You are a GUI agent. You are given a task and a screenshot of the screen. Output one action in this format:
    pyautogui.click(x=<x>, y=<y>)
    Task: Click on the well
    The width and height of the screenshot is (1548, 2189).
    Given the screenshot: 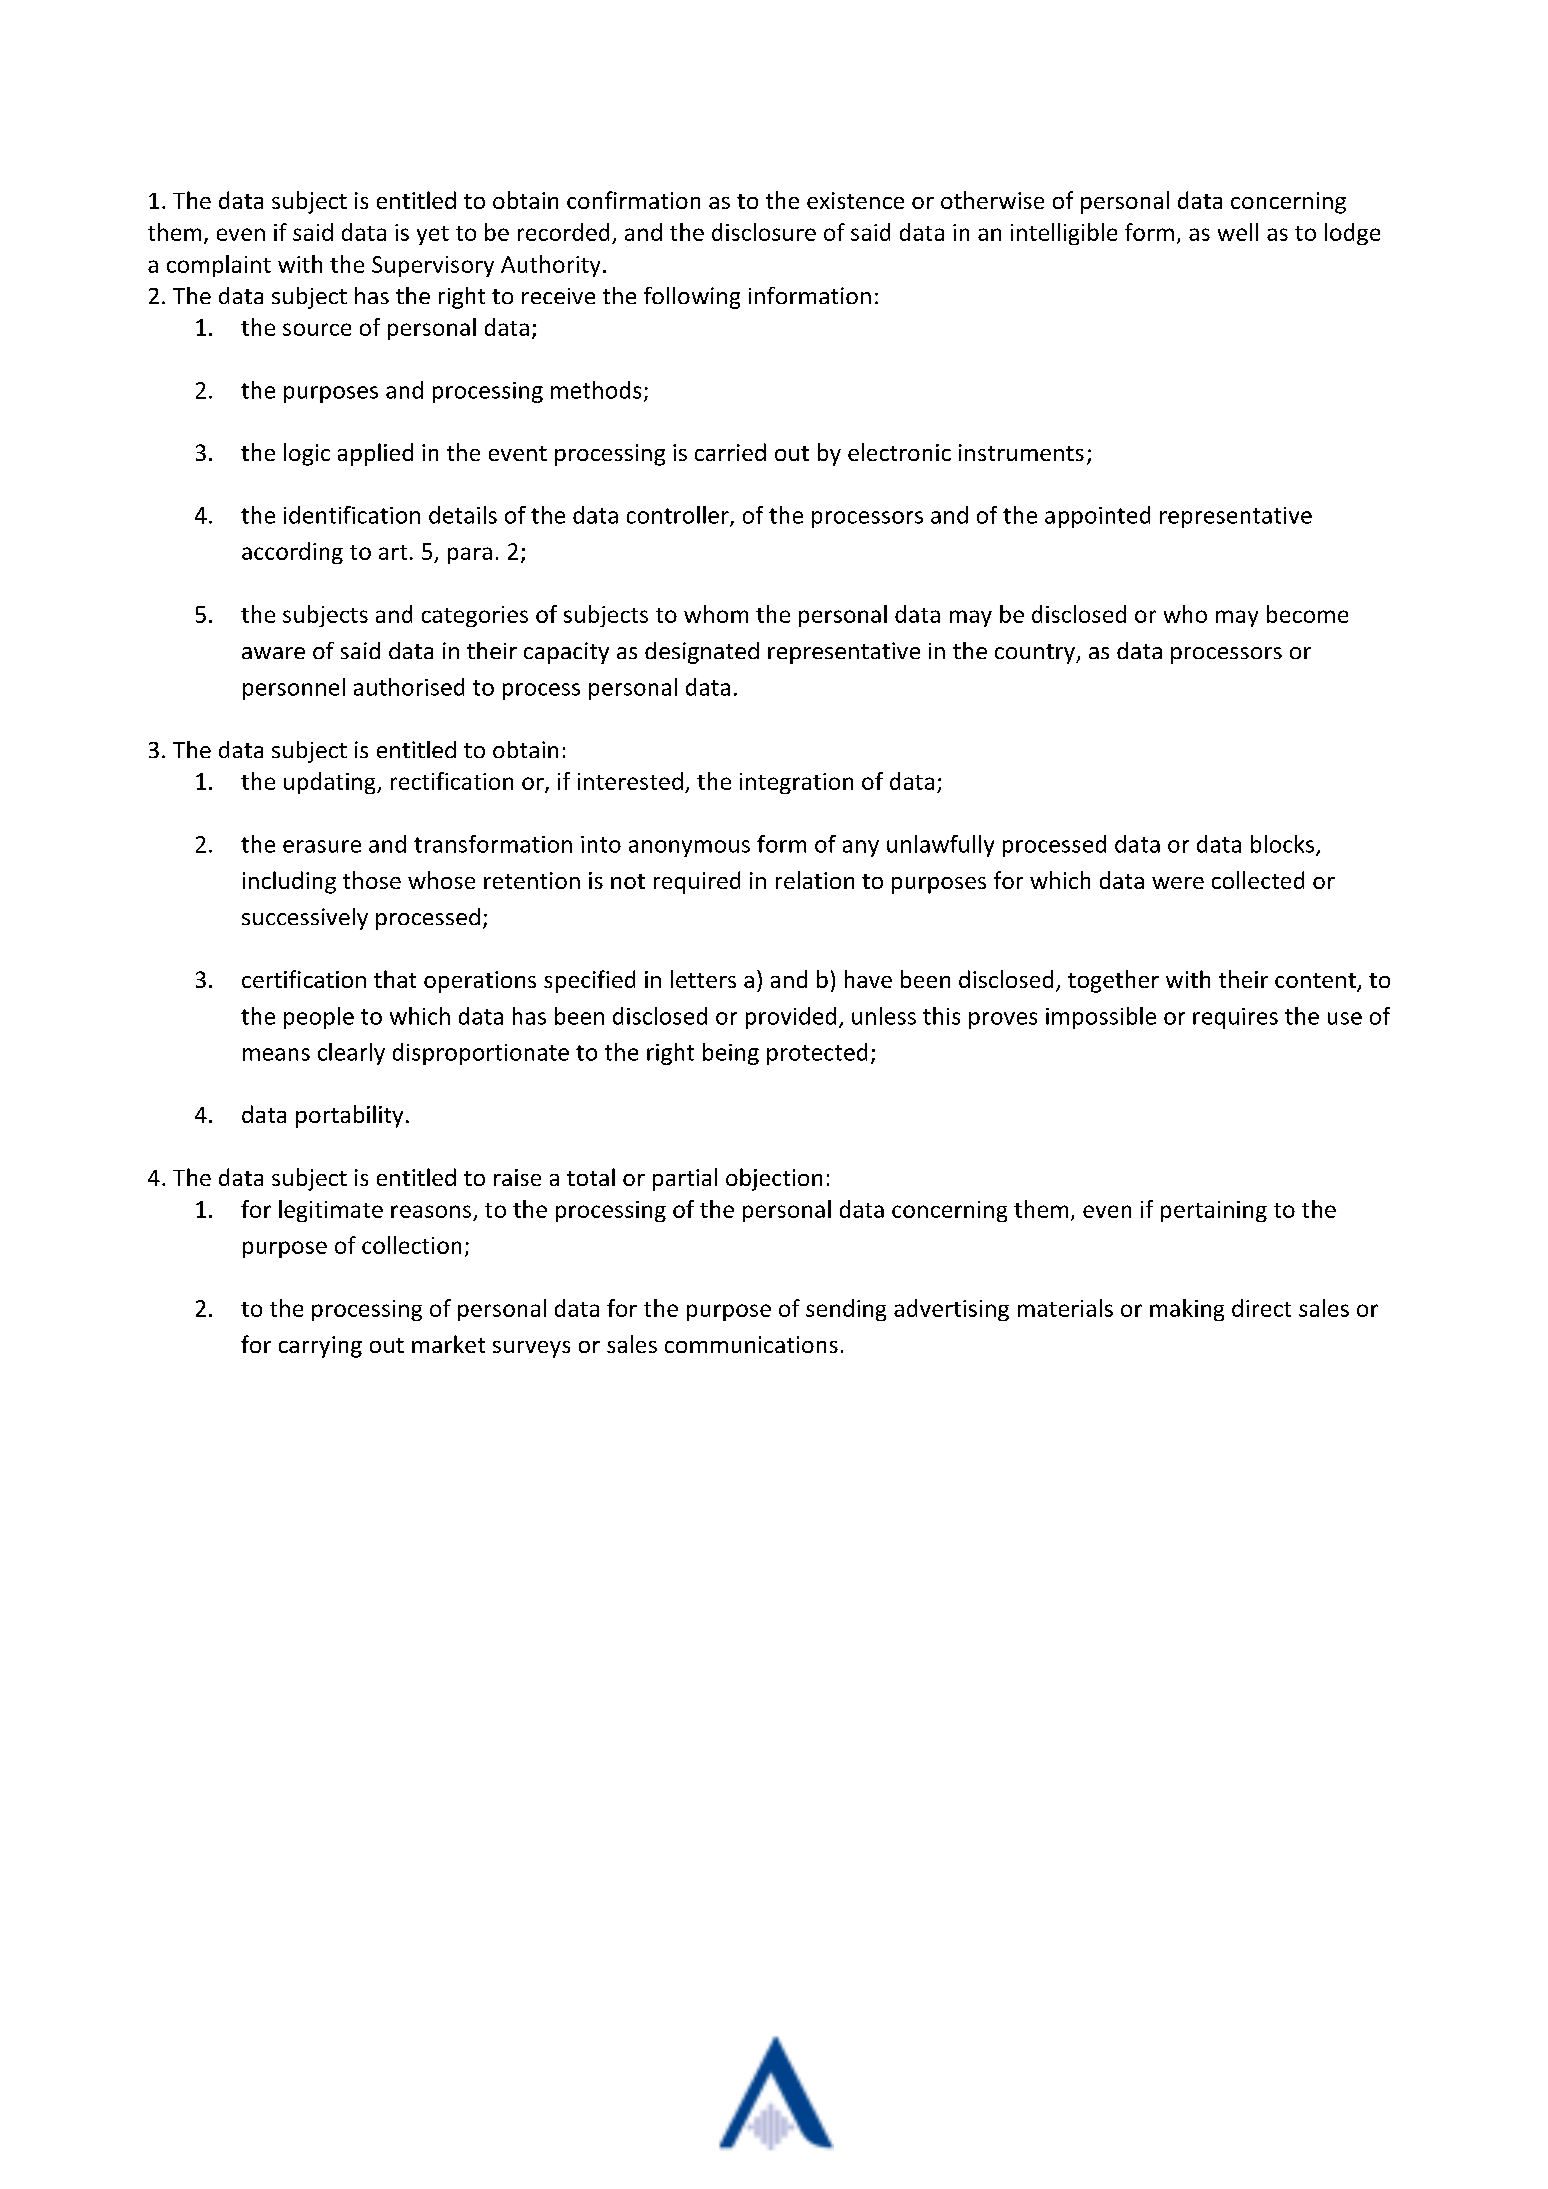 What is the action you would take?
    pyautogui.click(x=1238, y=232)
